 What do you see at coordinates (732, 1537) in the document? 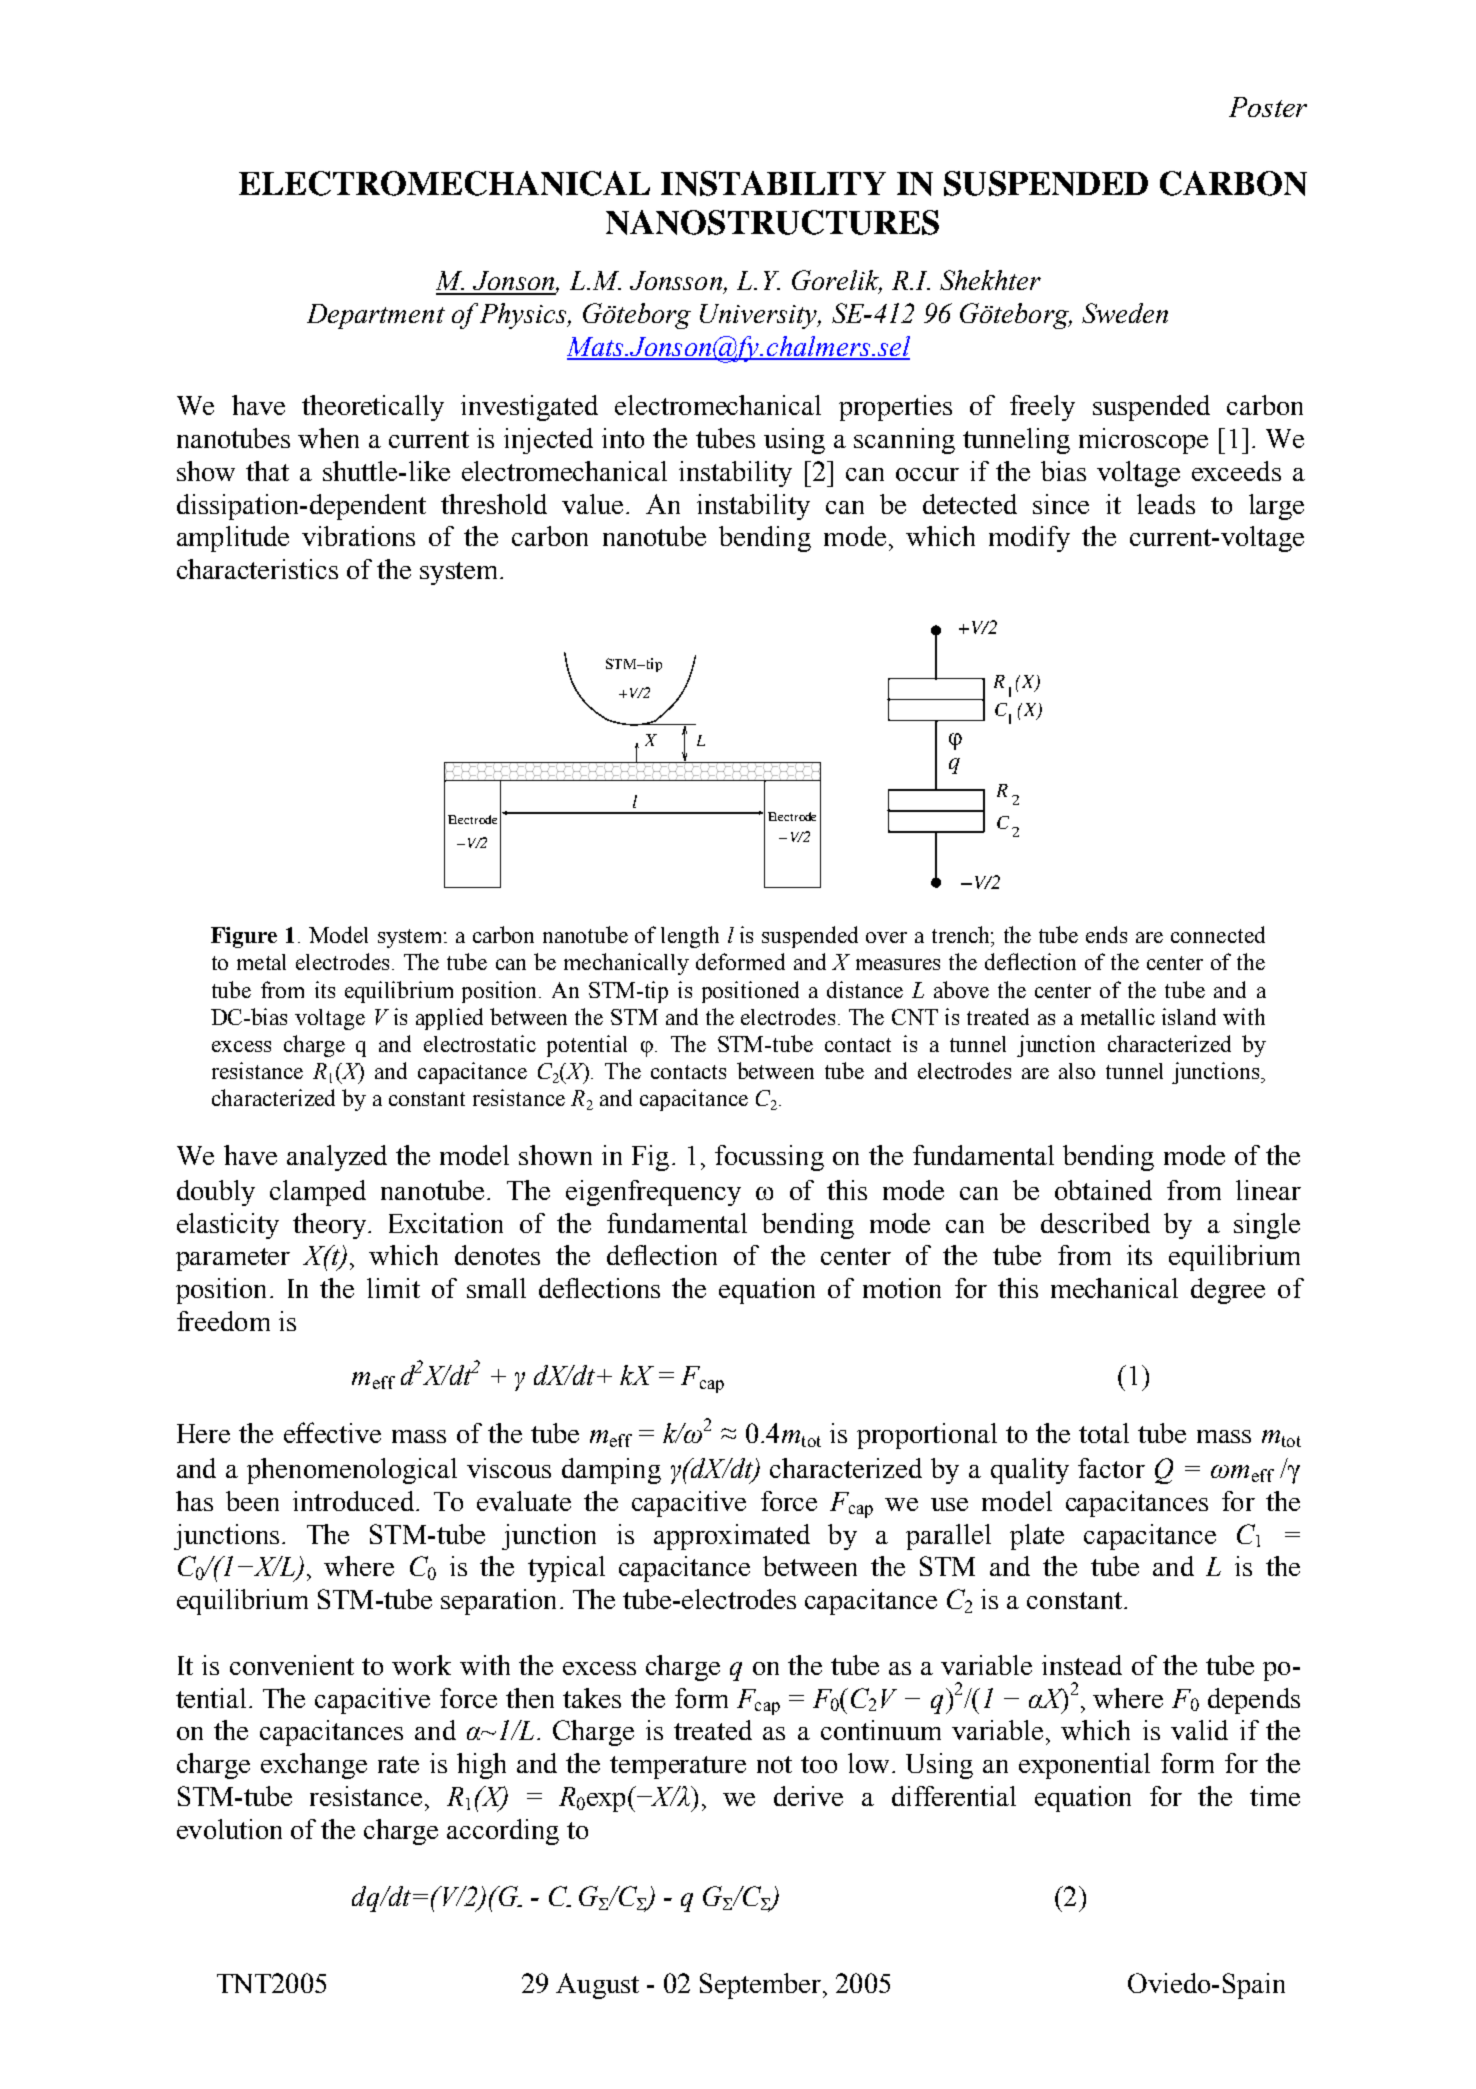
I see `approximated` at bounding box center [732, 1537].
